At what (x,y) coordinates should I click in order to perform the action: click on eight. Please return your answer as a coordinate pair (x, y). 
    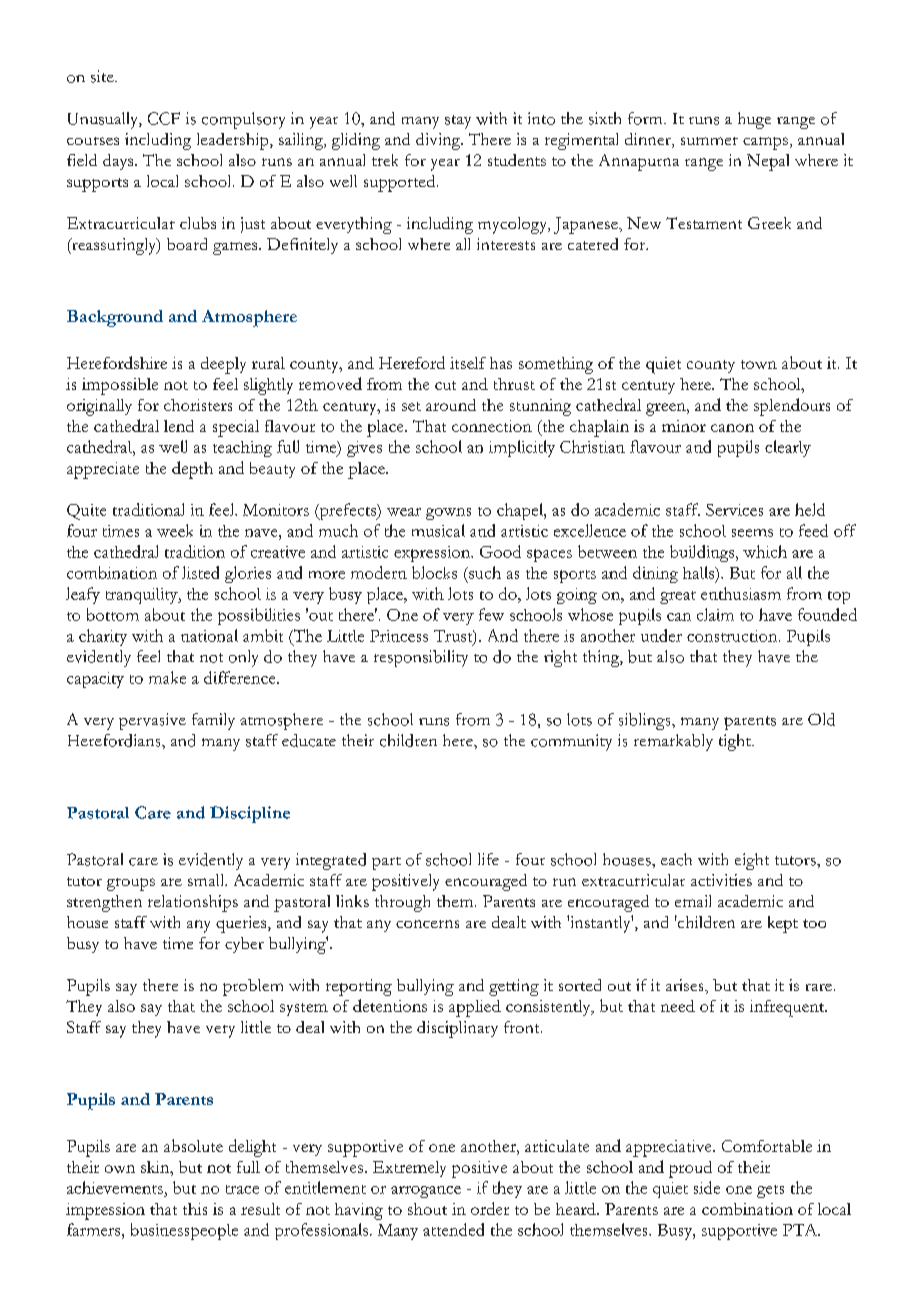
    Looking at the image, I should click on (752, 861).
